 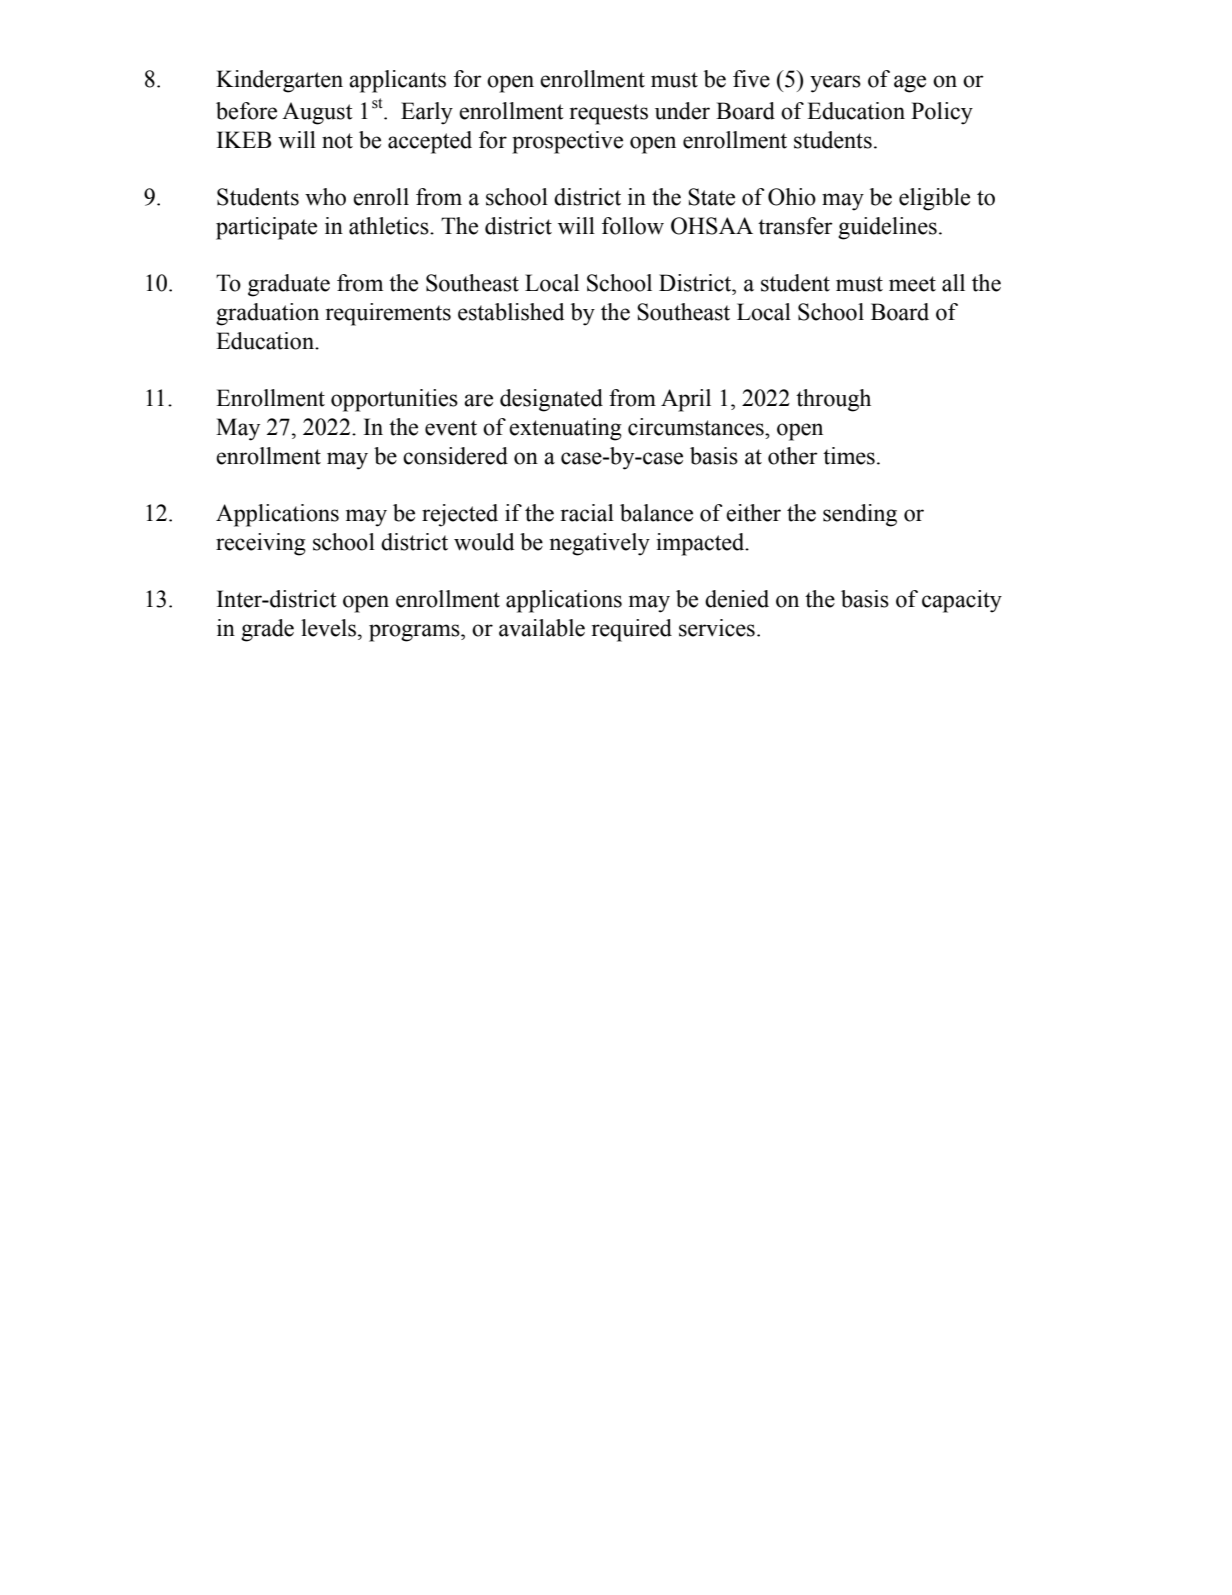 I want to click on through, so click(x=833, y=400).
